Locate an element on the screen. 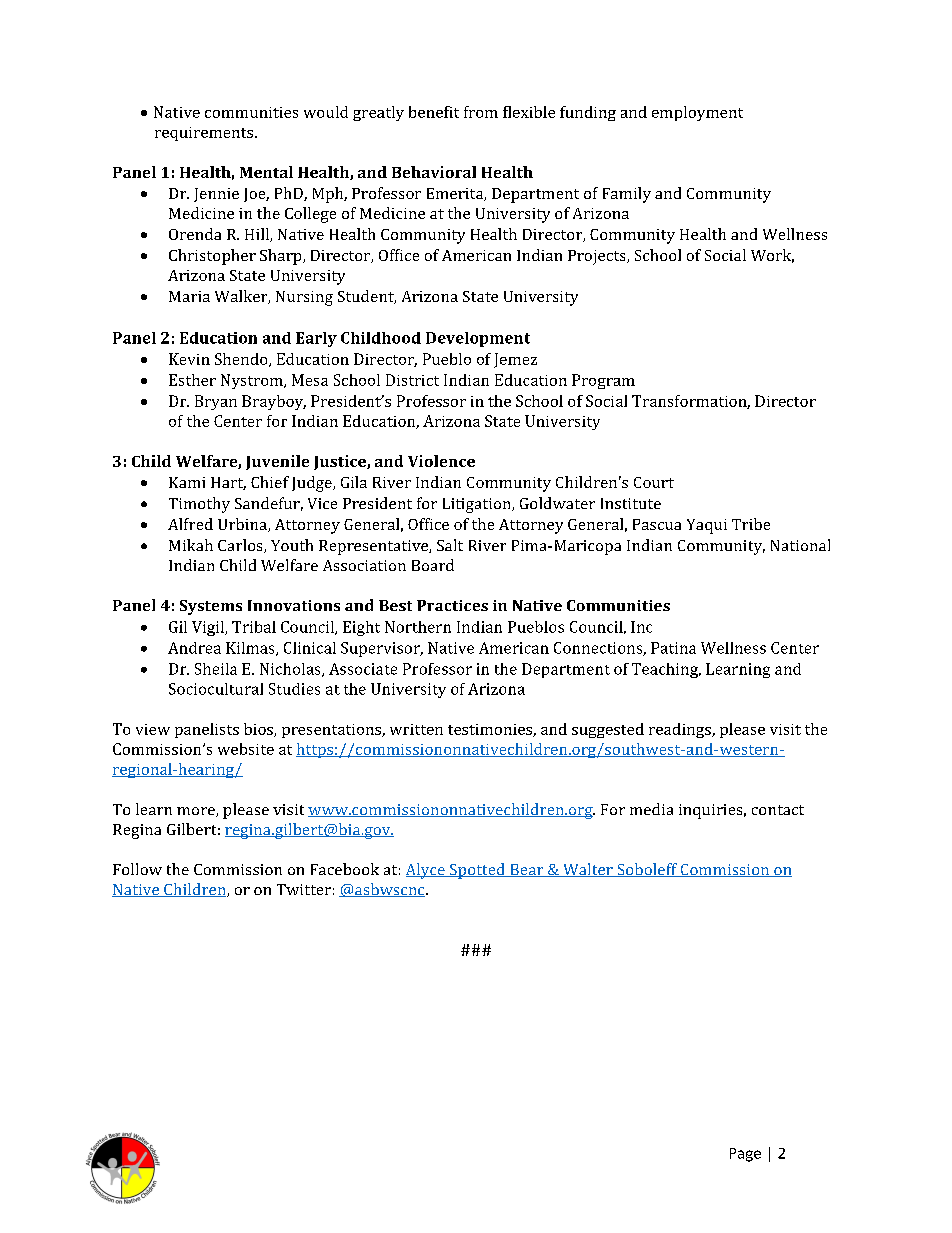 The width and height of the screenshot is (952, 1233). Violence is located at coordinates (441, 461).
